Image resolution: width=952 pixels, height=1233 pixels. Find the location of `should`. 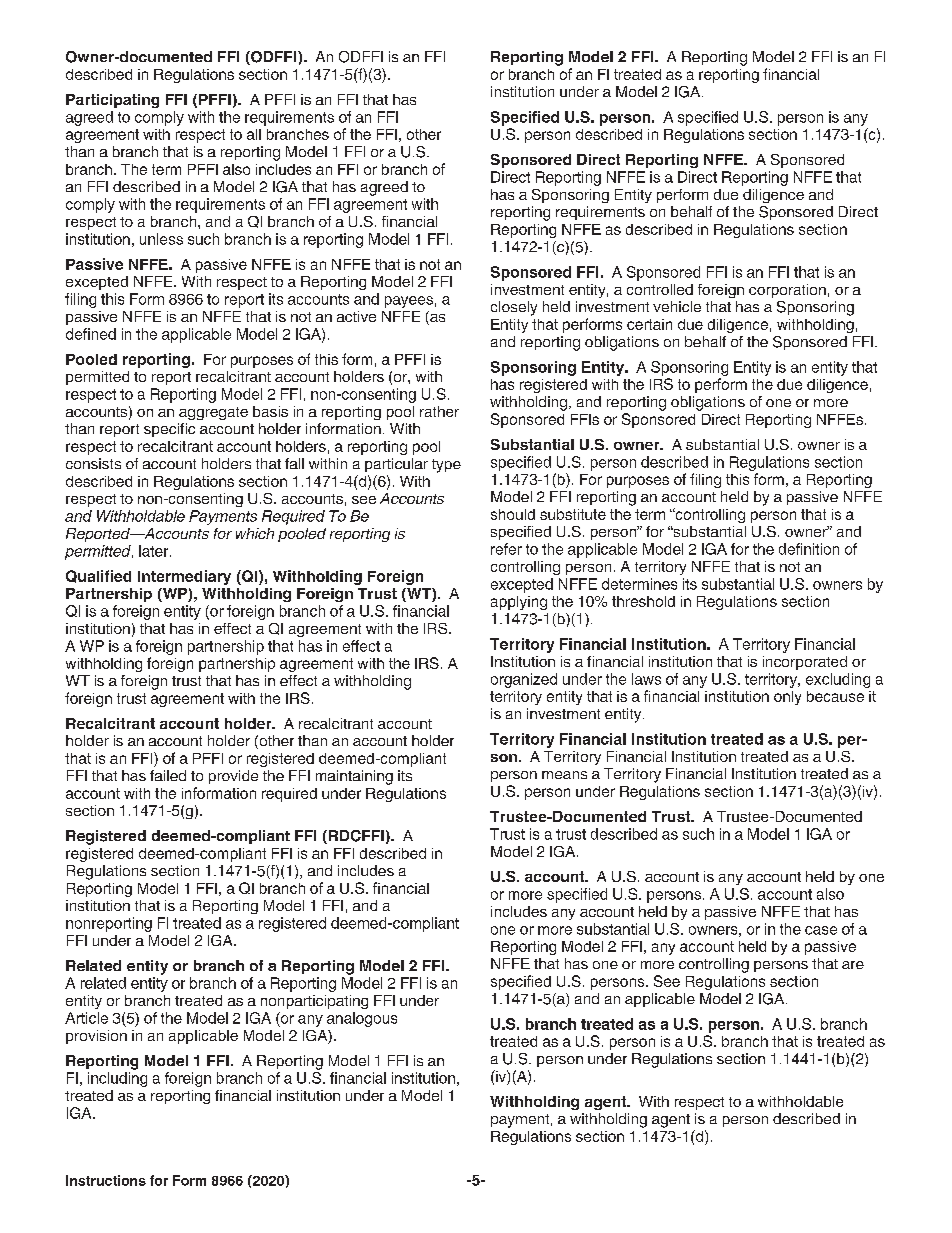

should is located at coordinates (513, 514).
